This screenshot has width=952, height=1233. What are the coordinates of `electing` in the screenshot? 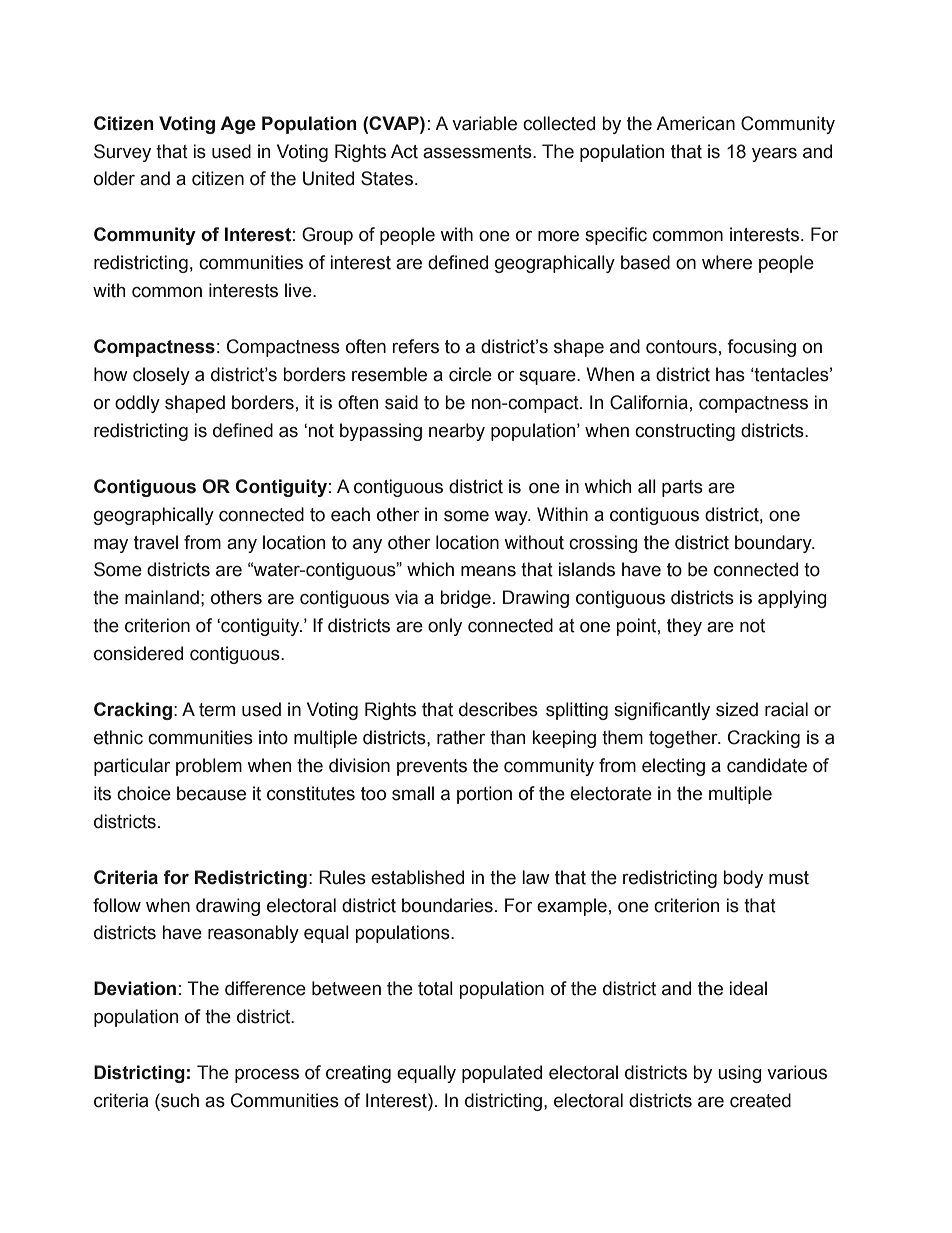 It's located at (673, 767).
